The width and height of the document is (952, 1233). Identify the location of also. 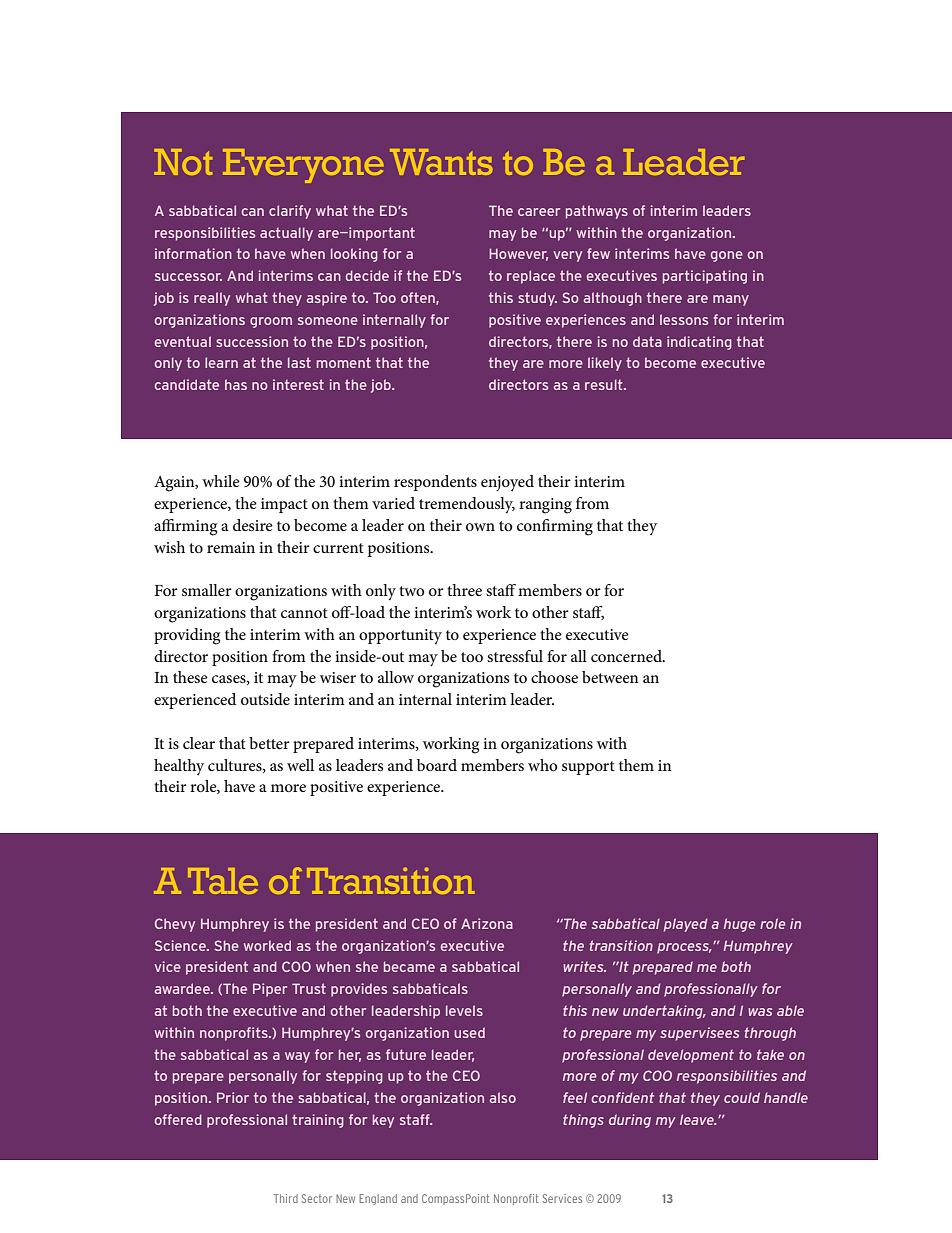
(503, 1097).
